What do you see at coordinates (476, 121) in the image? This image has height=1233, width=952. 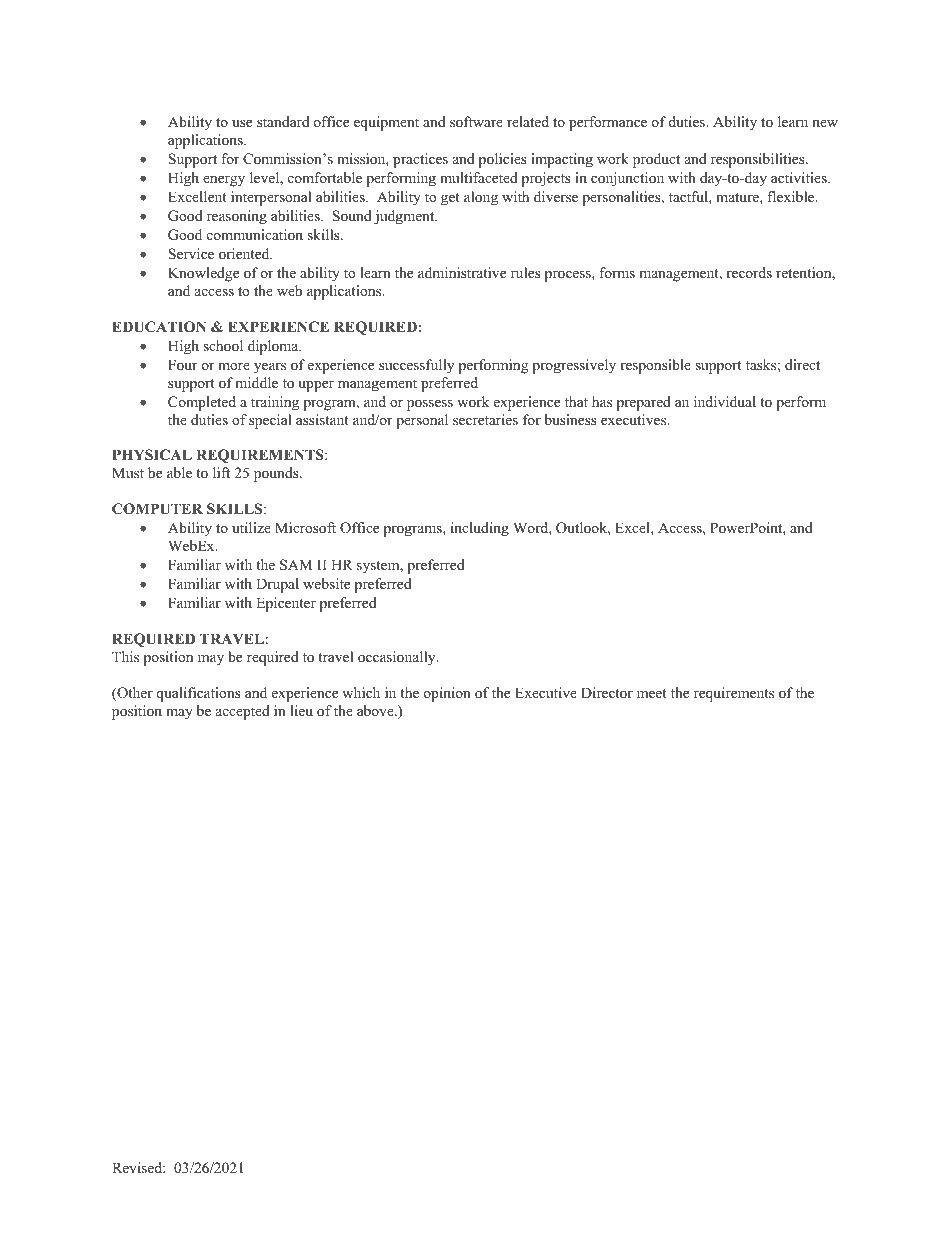 I see `software` at bounding box center [476, 121].
